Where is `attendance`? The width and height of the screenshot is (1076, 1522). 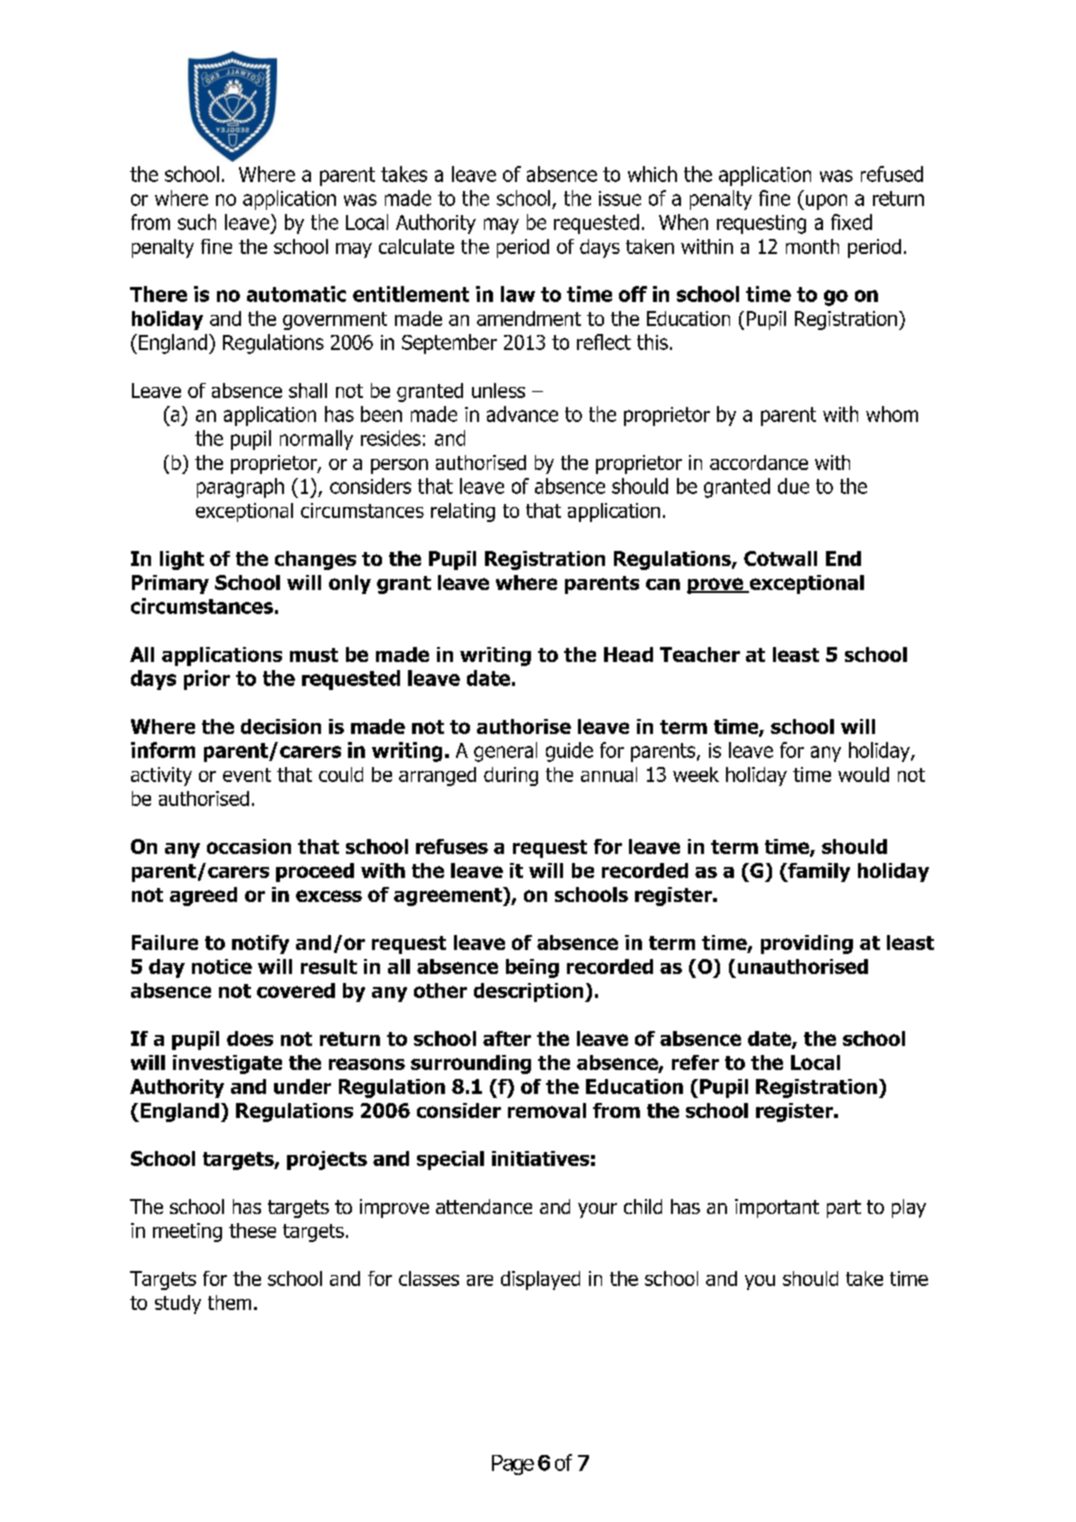 attendance is located at coordinates (484, 1206).
